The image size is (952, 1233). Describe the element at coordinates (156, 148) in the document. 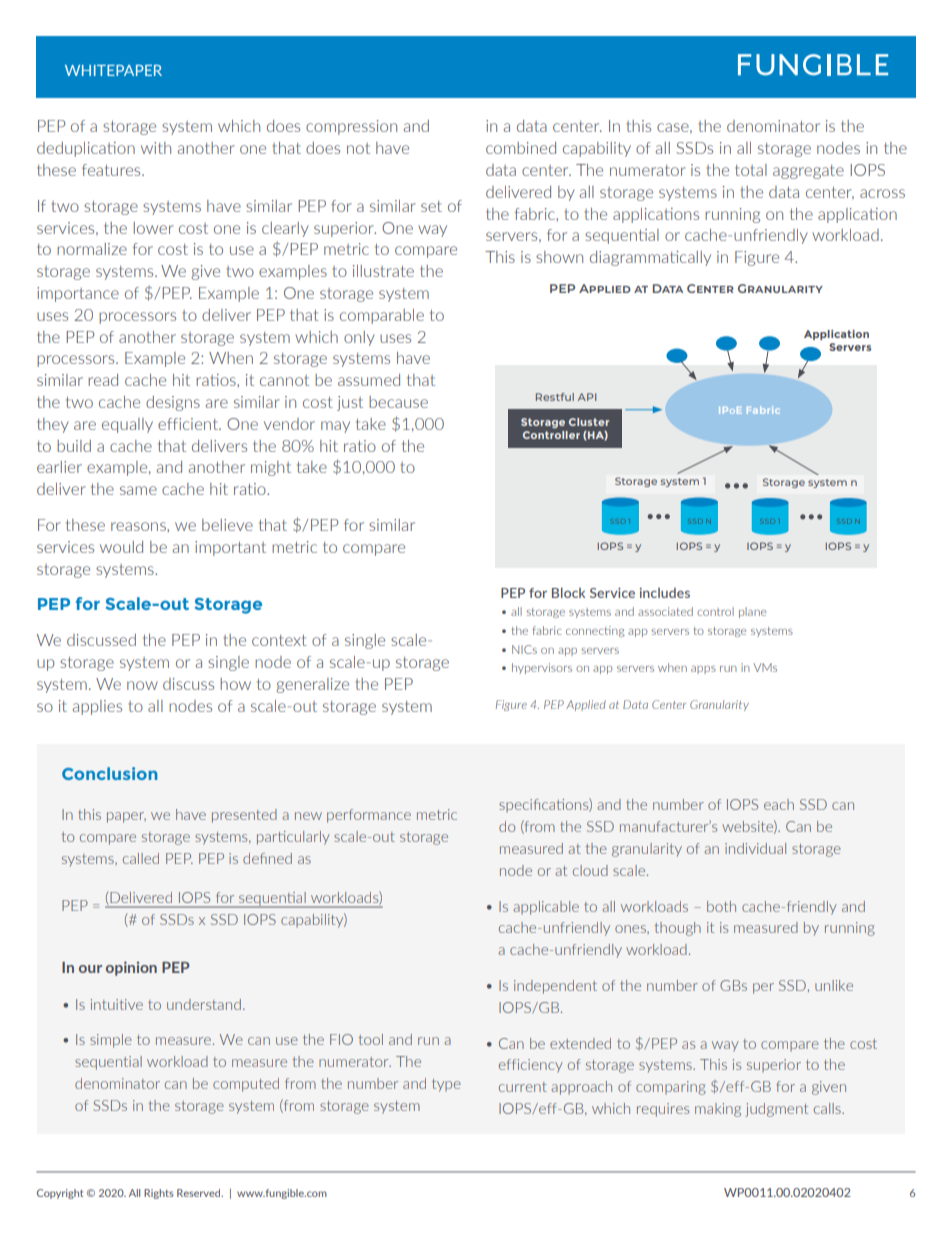

I see `with` at that location.
